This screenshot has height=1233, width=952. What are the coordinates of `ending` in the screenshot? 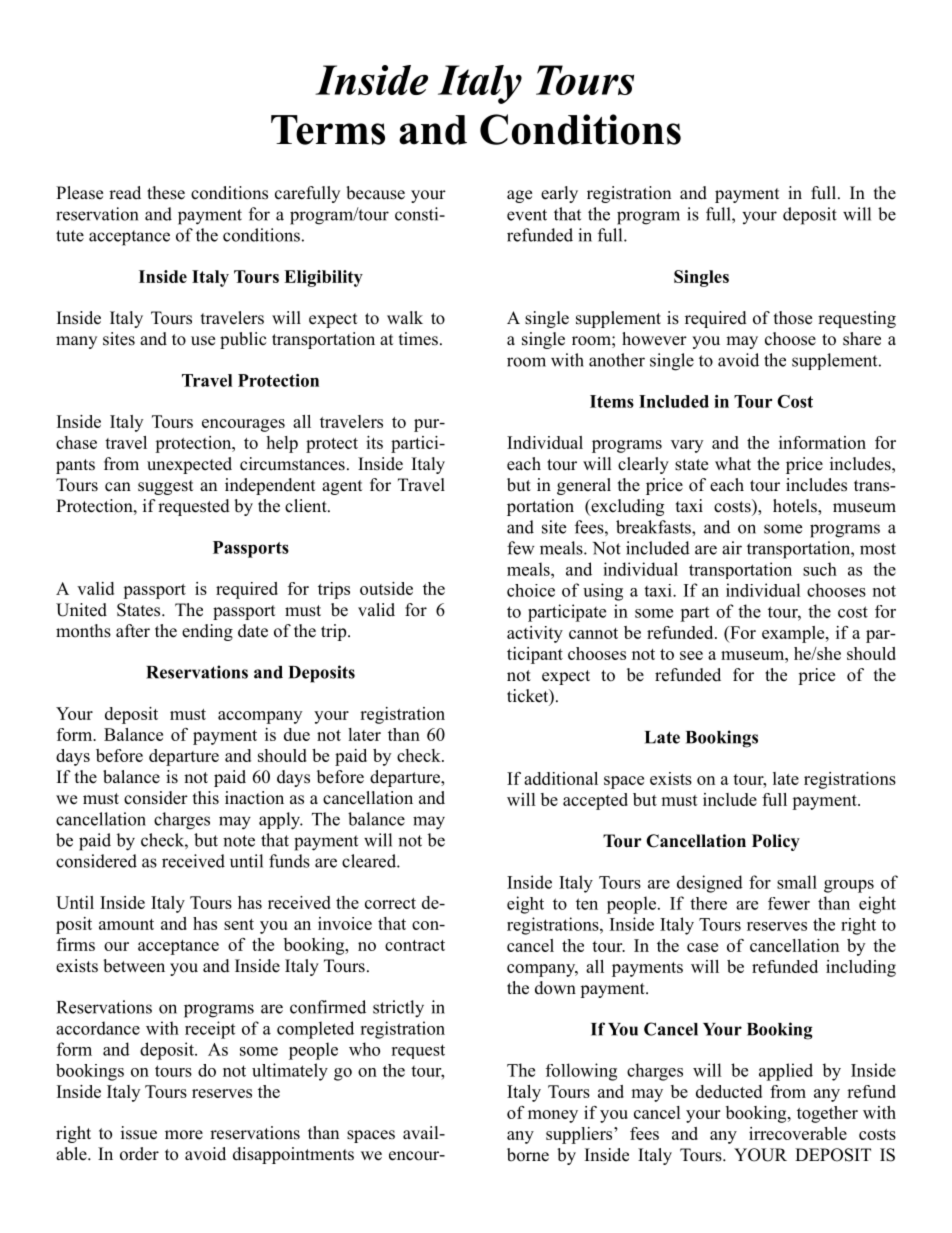 It's located at (207, 632).
